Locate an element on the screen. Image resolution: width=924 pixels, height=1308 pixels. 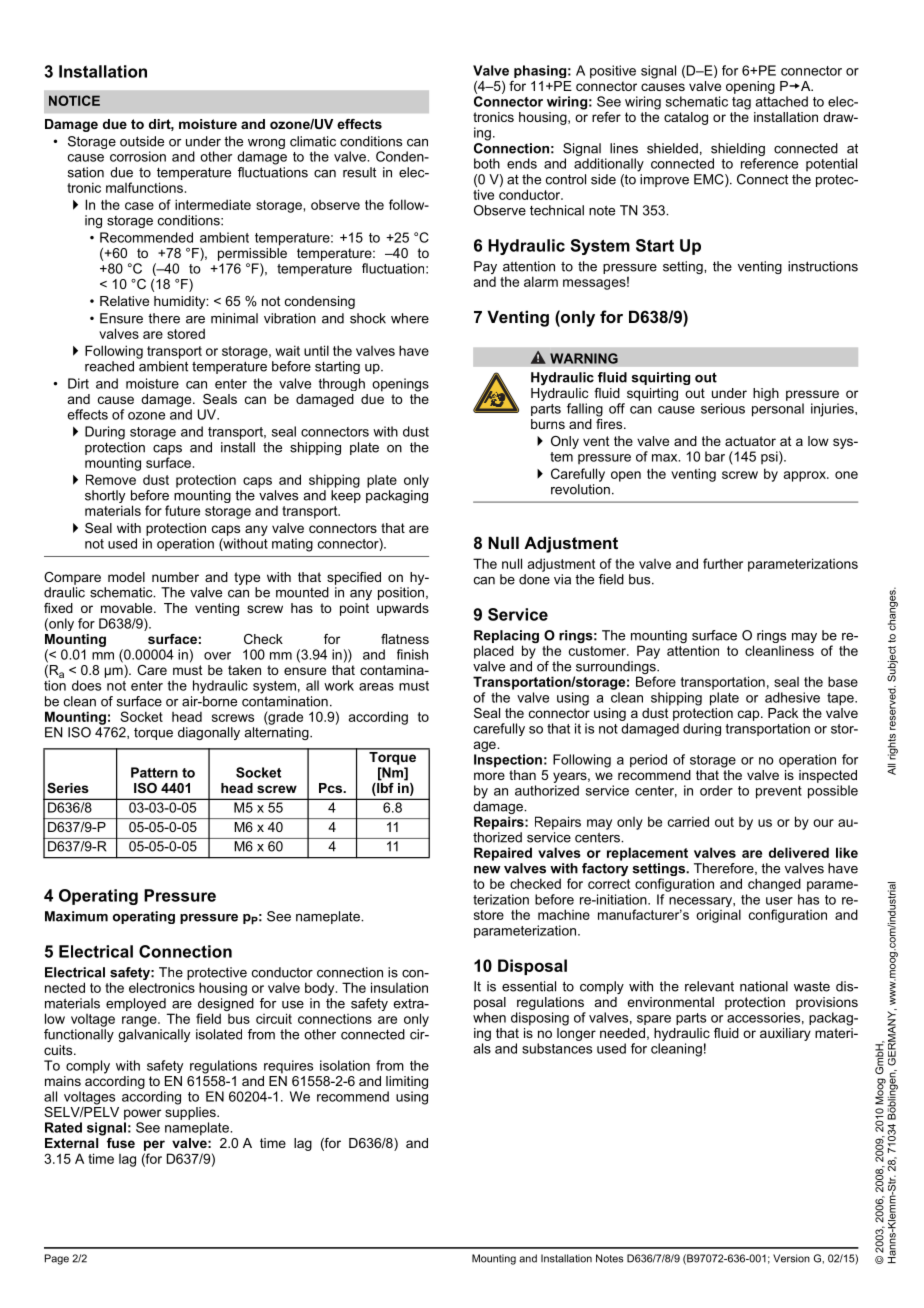
shielding is located at coordinates (738, 151).
